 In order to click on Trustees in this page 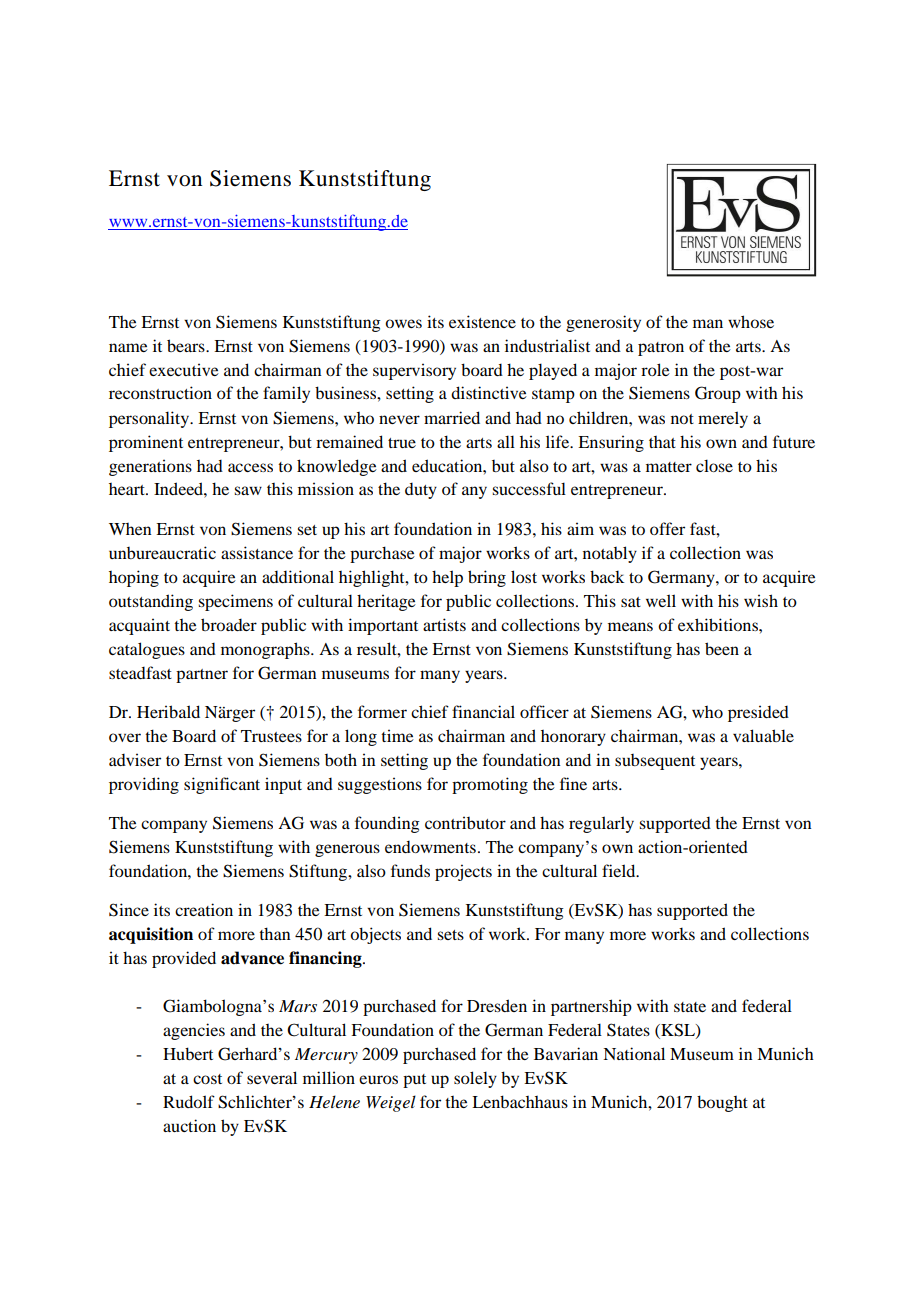, I will do `click(271, 736)`.
